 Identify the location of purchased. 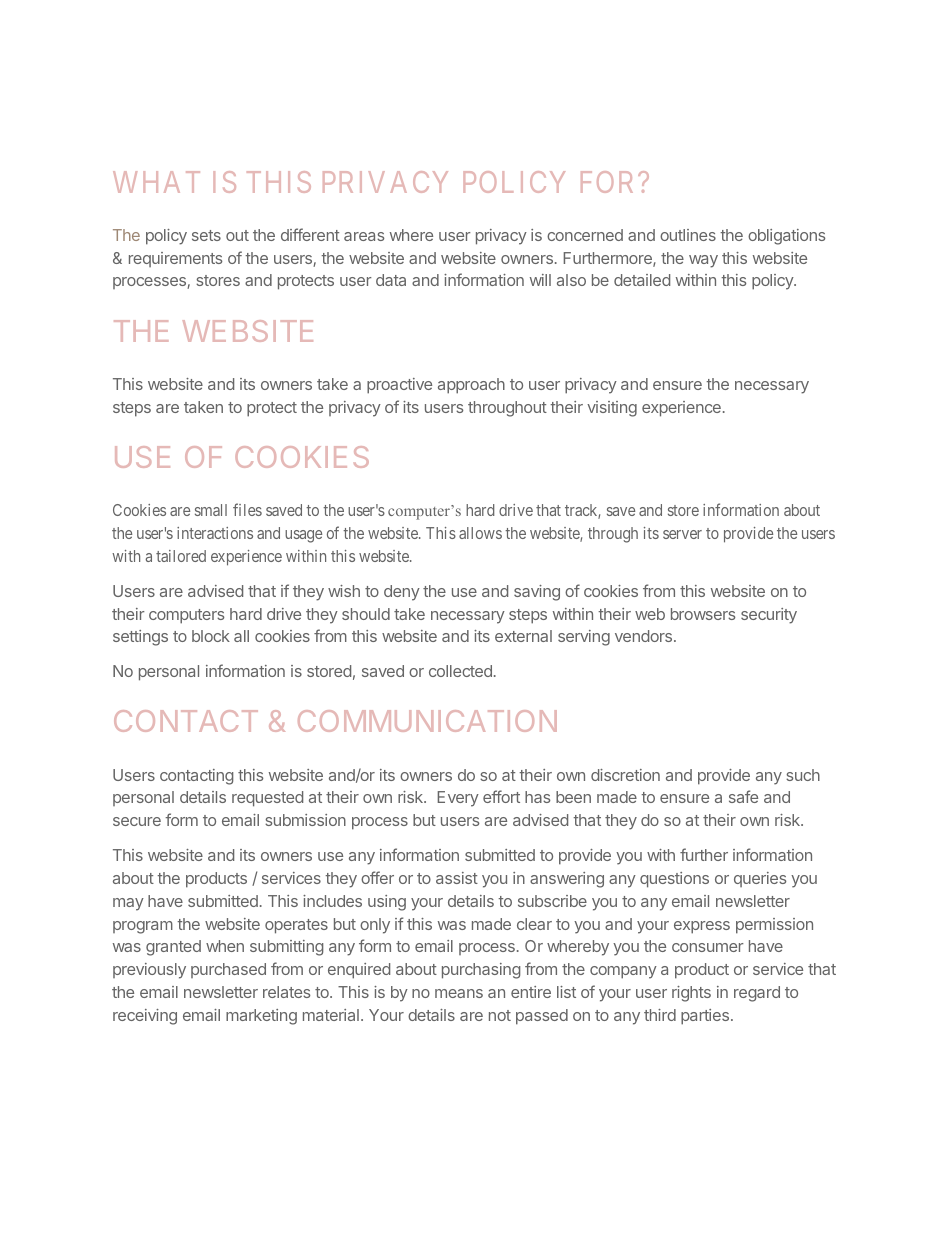
(228, 970).
